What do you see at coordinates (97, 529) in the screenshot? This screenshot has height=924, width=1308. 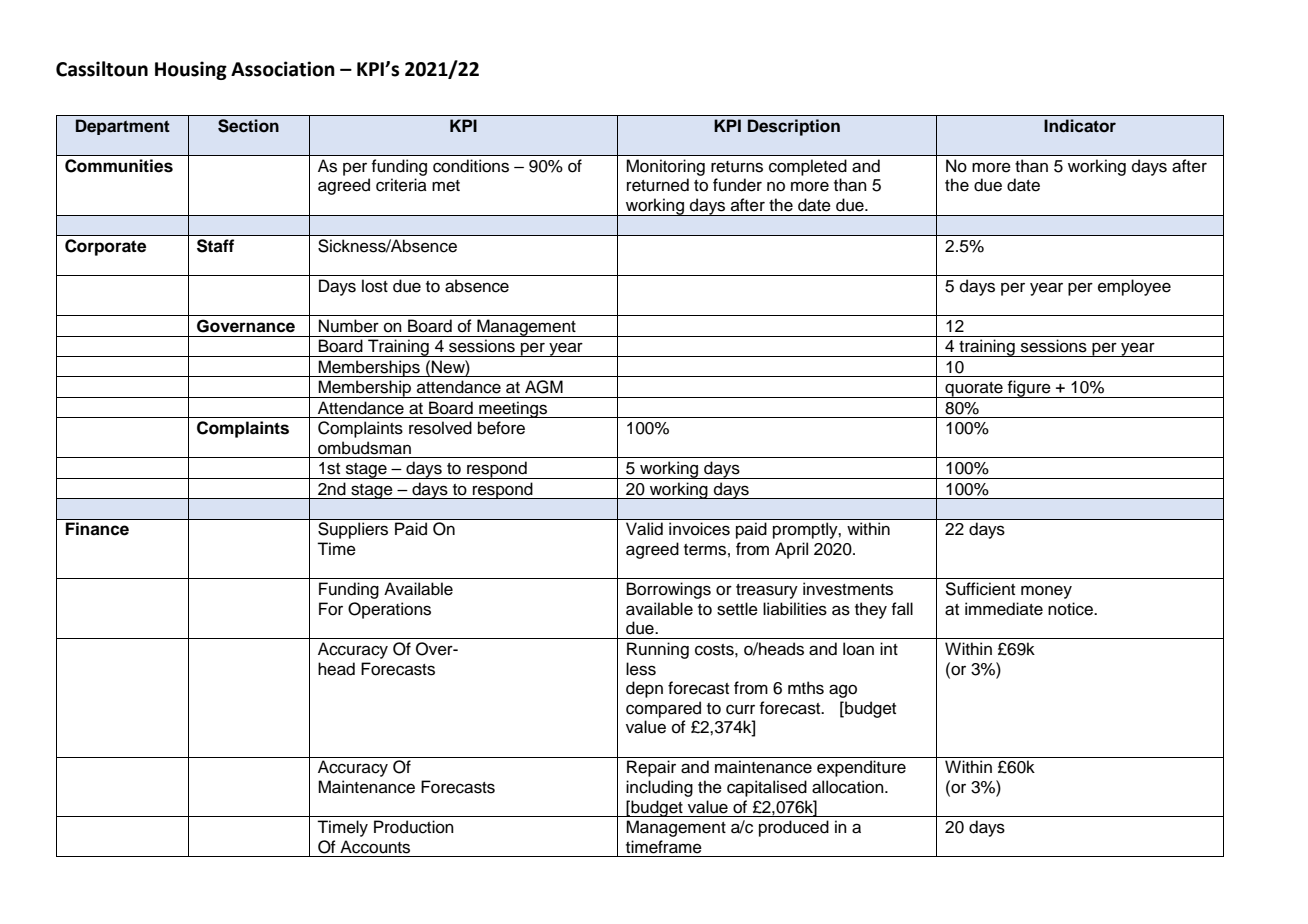 I see `Finance` at bounding box center [97, 529].
